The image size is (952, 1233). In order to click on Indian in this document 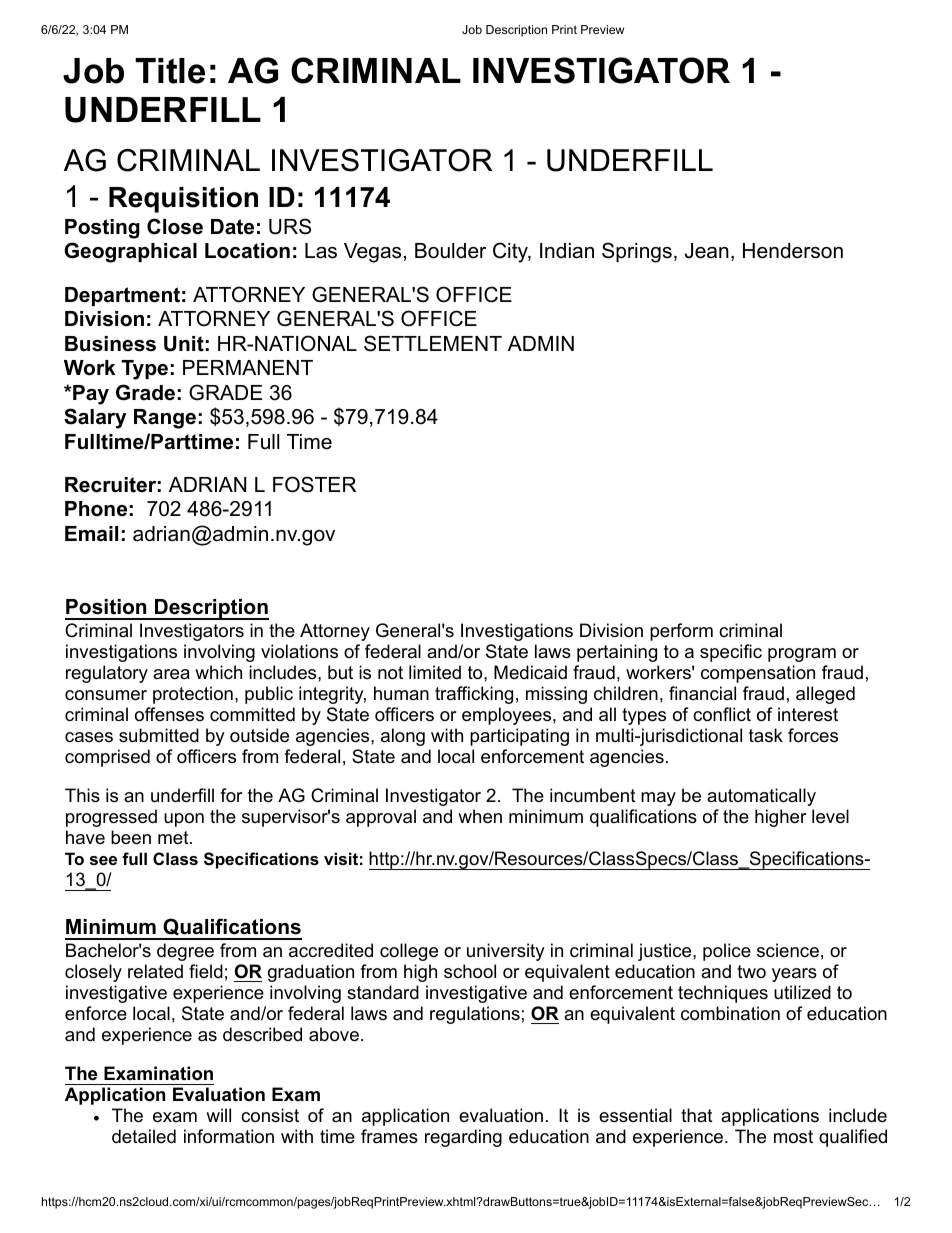, I will do `click(567, 251)`.
